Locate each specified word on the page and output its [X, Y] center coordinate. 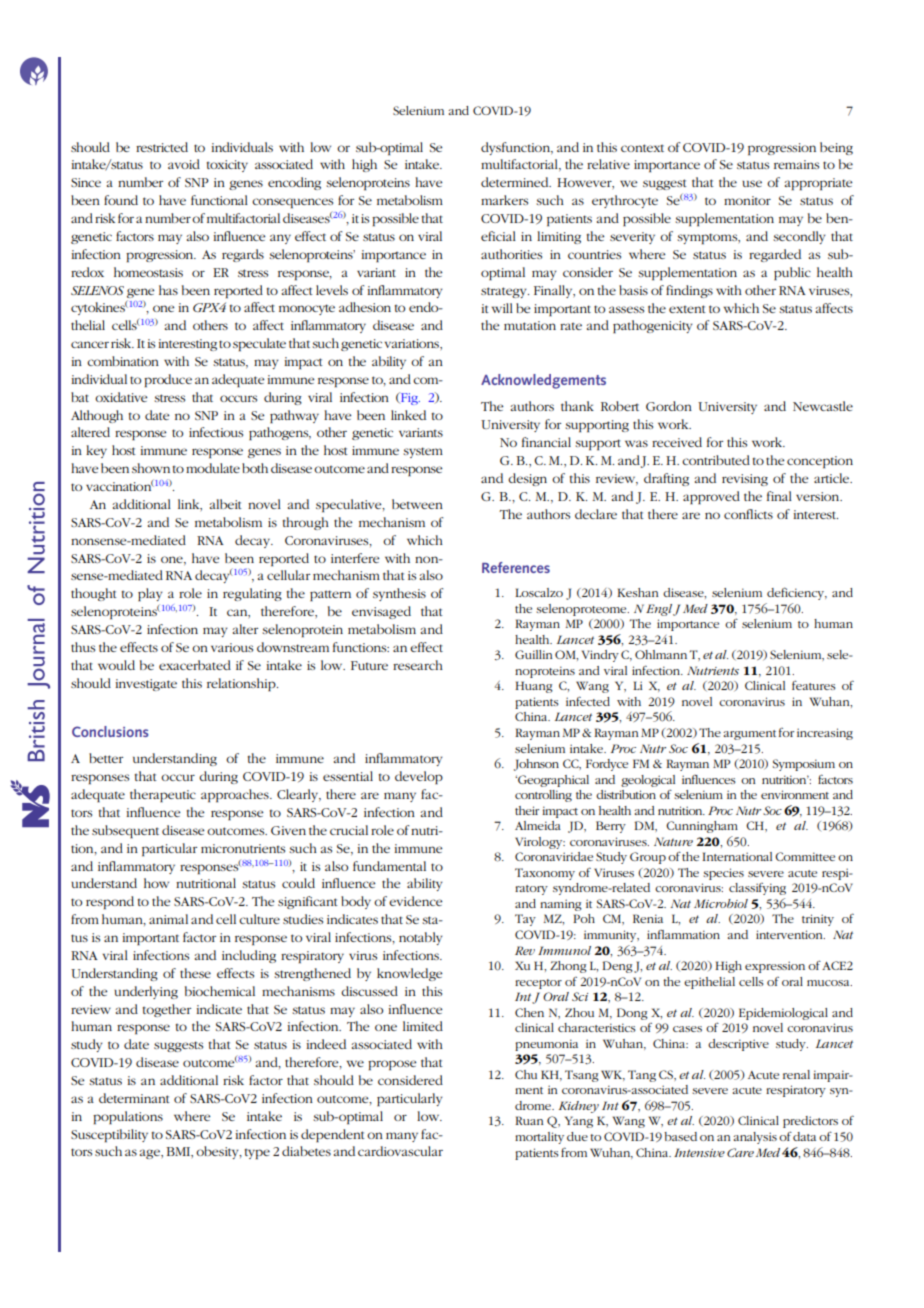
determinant [134, 1098]
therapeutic [163, 795]
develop [419, 777]
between [417, 504]
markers [504, 200]
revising [745, 480]
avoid [184, 164]
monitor [747, 200]
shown [151, 468]
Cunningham [702, 827]
